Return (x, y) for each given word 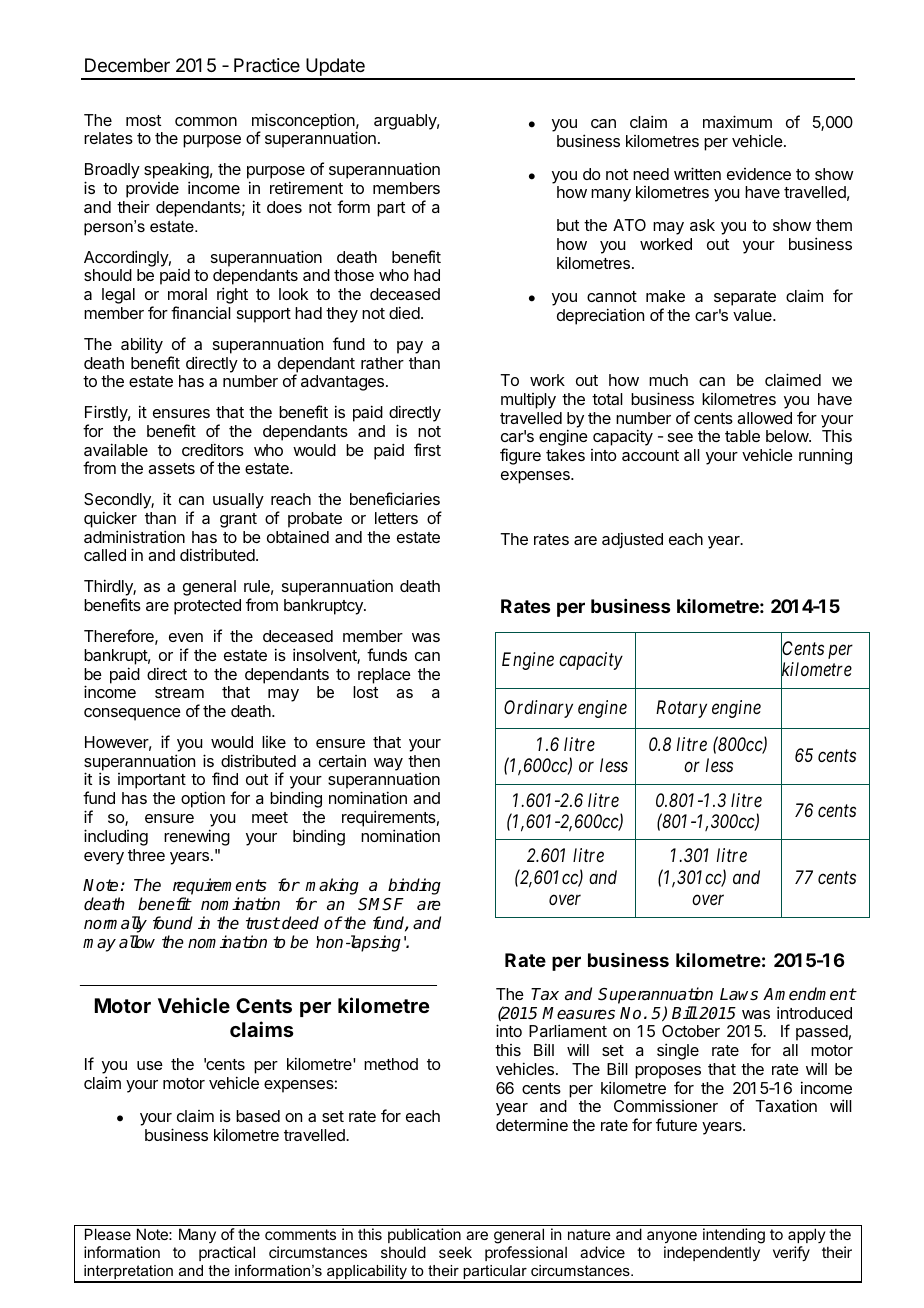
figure (520, 456)
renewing (197, 837)
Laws (739, 994)
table (742, 436)
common (206, 121)
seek (455, 1252)
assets (171, 468)
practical (227, 1253)
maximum (737, 121)
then (424, 761)
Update (335, 68)
